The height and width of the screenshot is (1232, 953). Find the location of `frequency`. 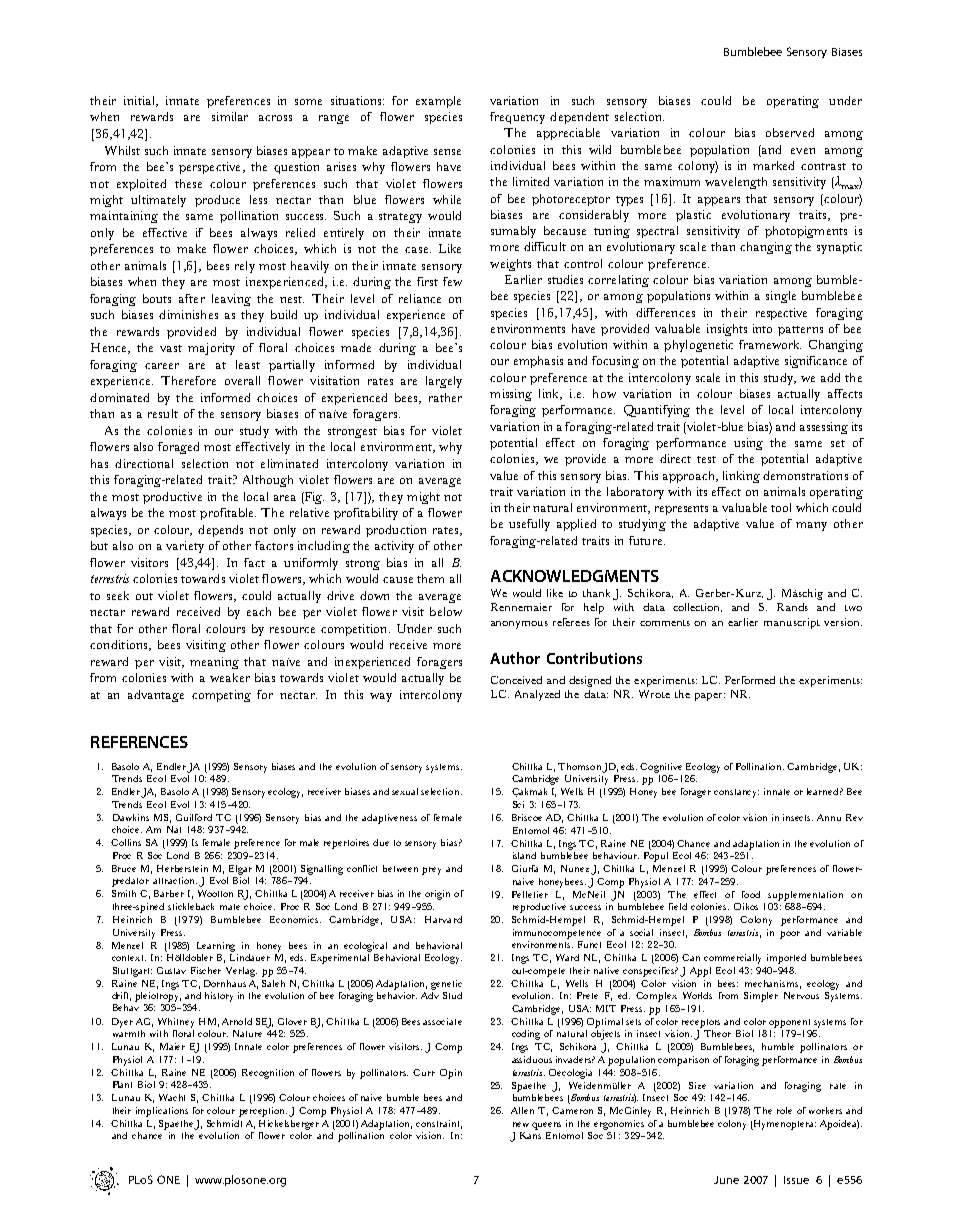

frequency is located at coordinates (517, 118).
